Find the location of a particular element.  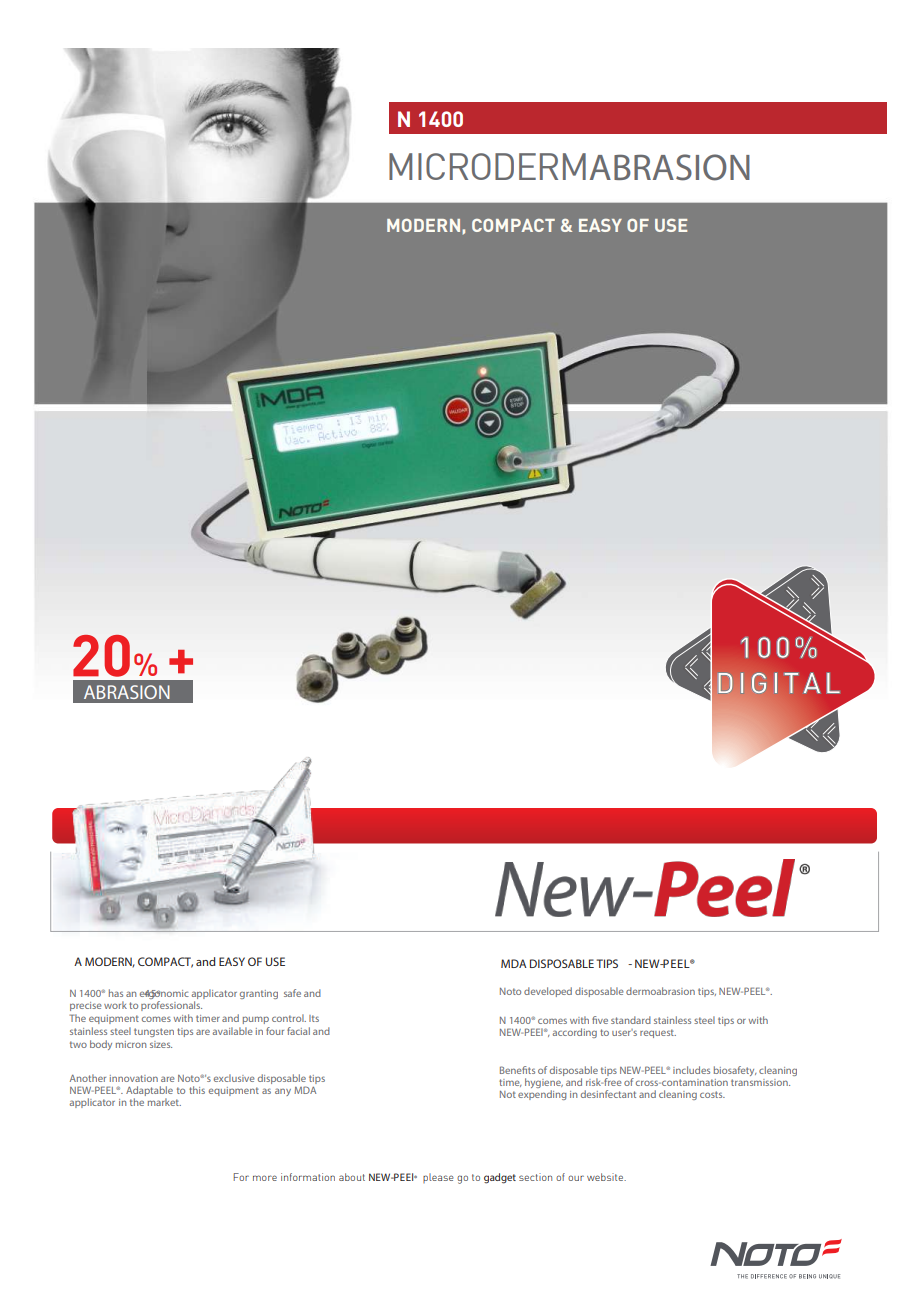

sizes is located at coordinates (161, 1044).
